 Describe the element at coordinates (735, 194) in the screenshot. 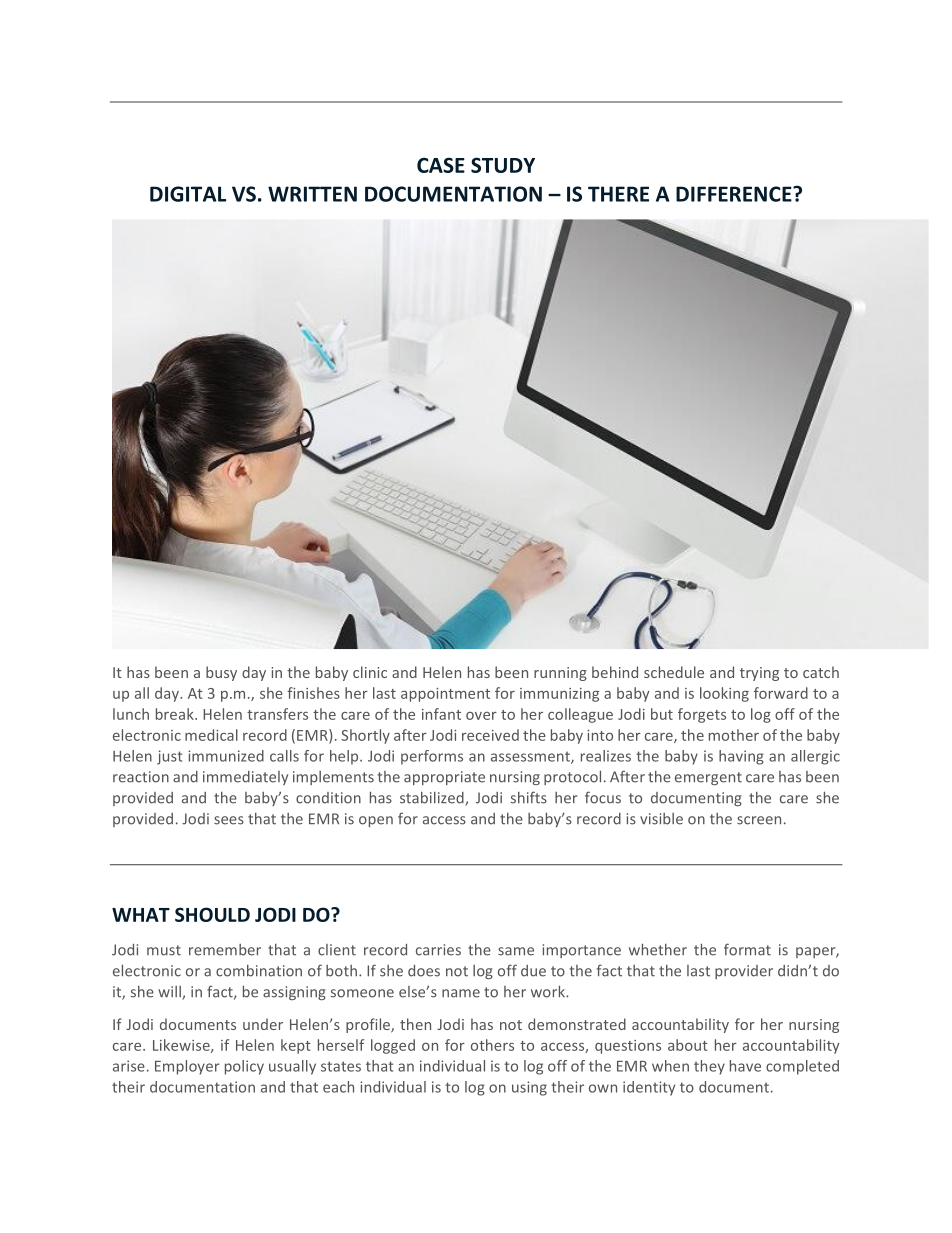

I see `DIFFERENCE` at that location.
